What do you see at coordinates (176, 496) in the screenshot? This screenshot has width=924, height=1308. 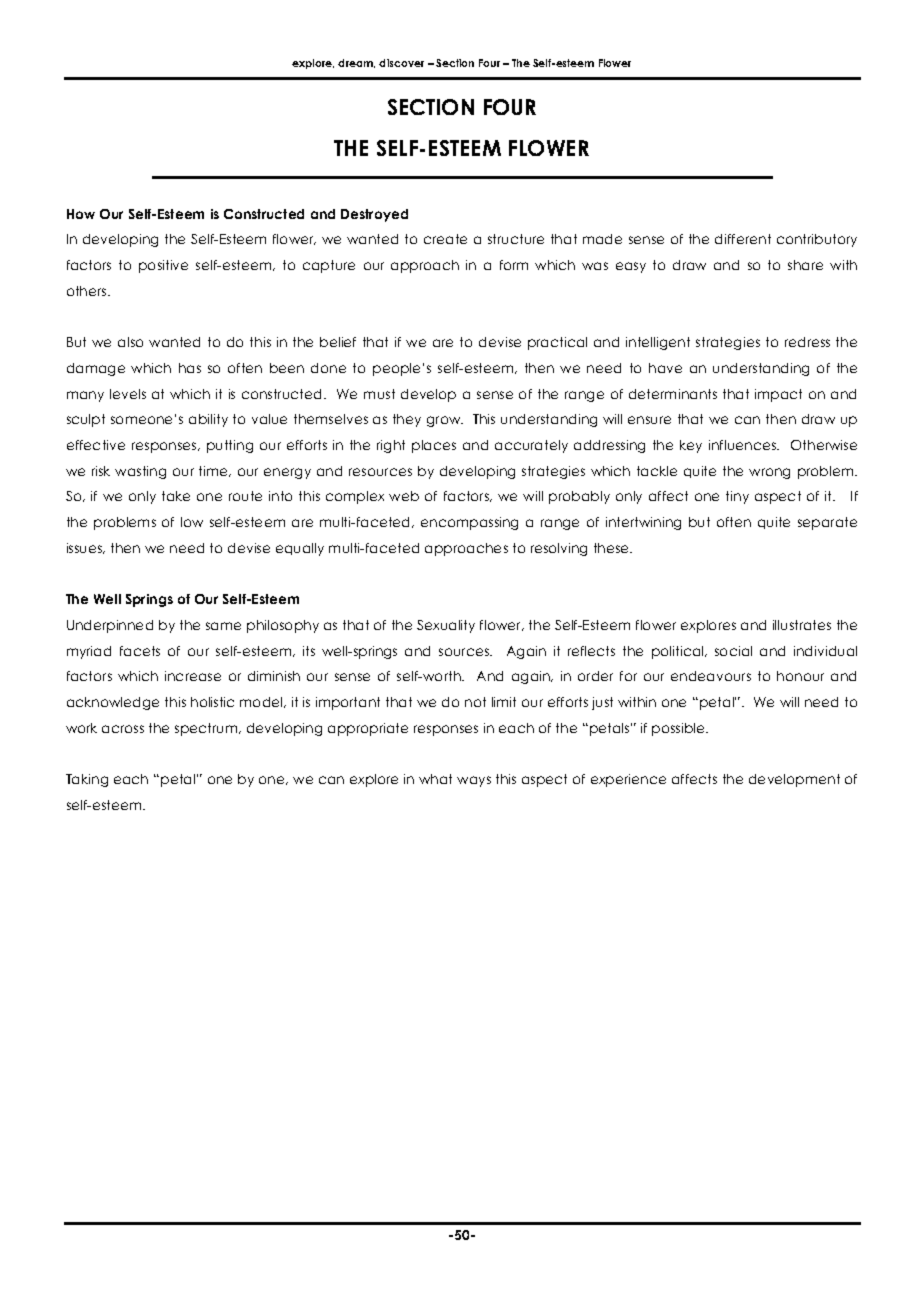 I see `take` at bounding box center [176, 496].
